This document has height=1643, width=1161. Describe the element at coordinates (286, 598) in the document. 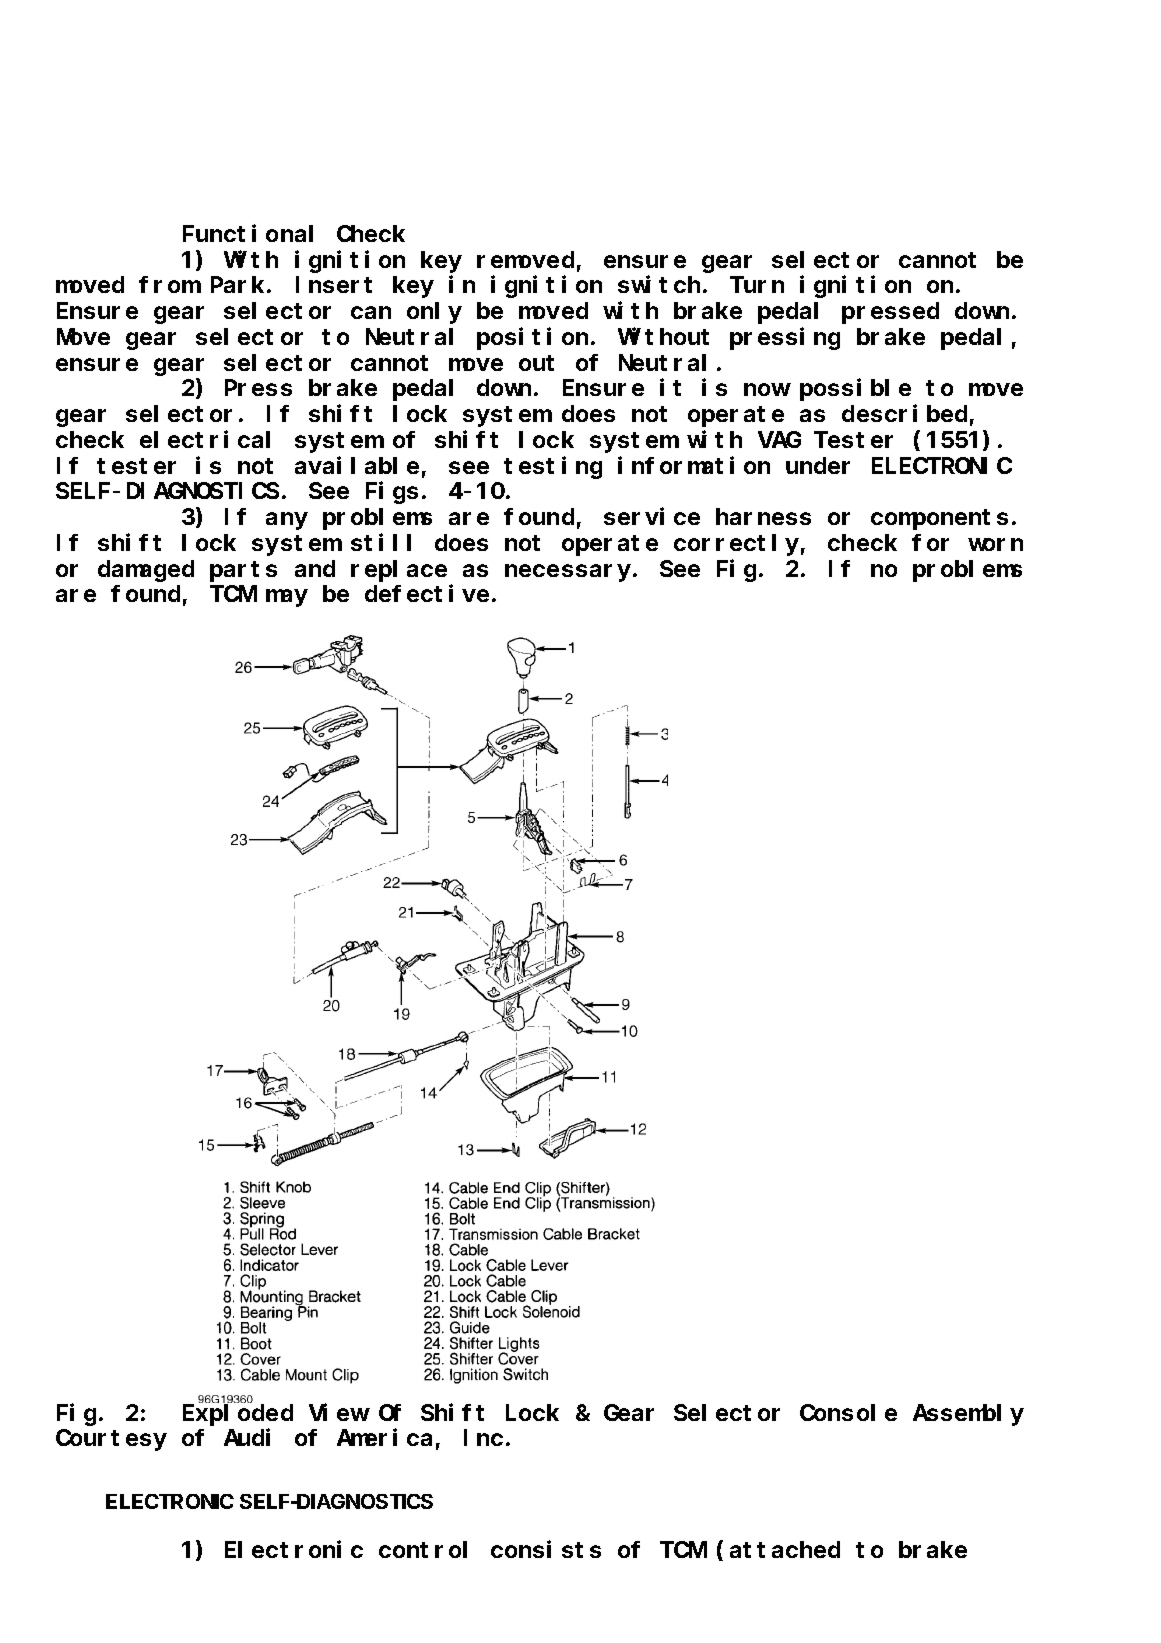

I see `may` at that location.
